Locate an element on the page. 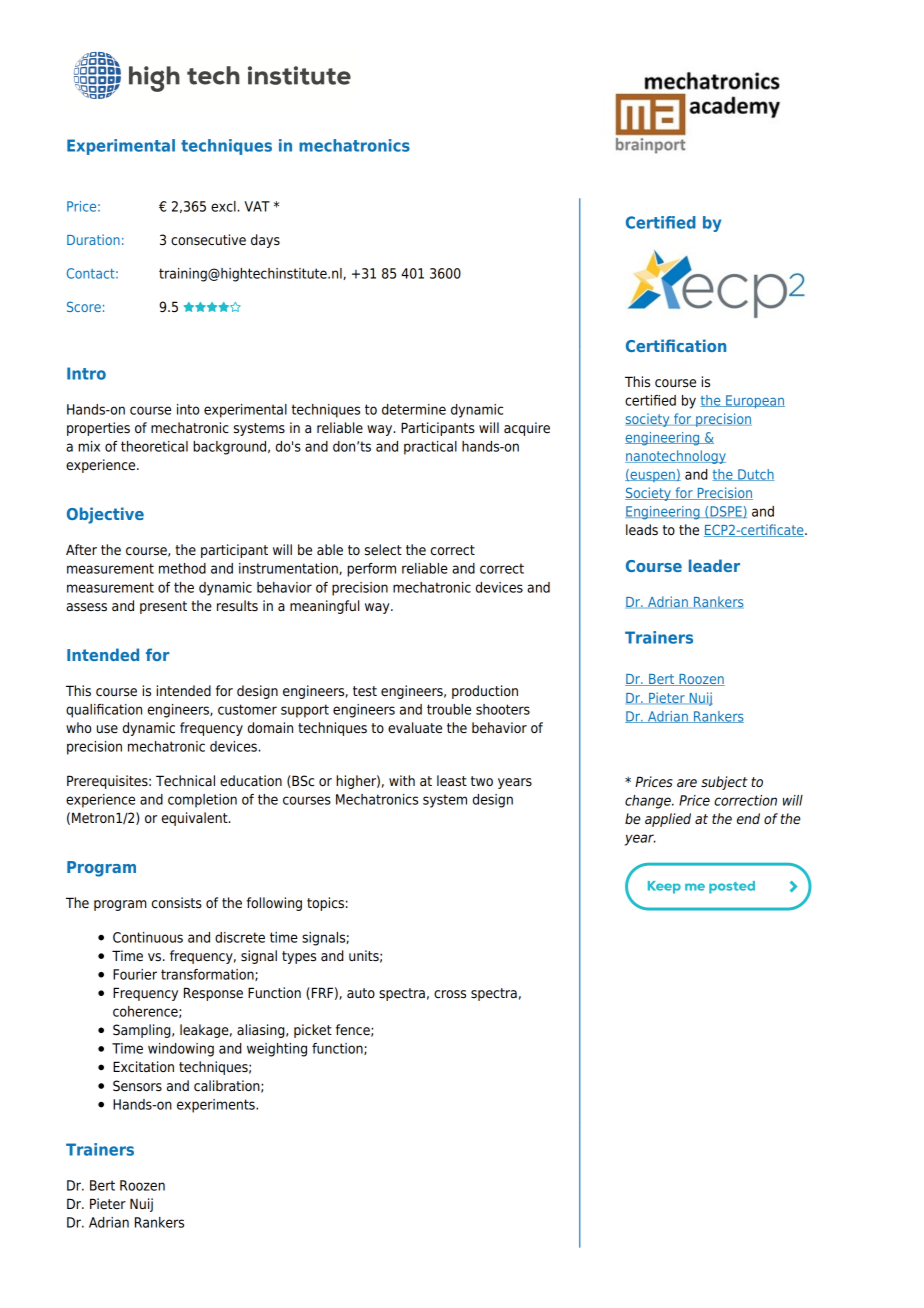 Image resolution: width=924 pixels, height=1308 pixels. are is located at coordinates (687, 783).
